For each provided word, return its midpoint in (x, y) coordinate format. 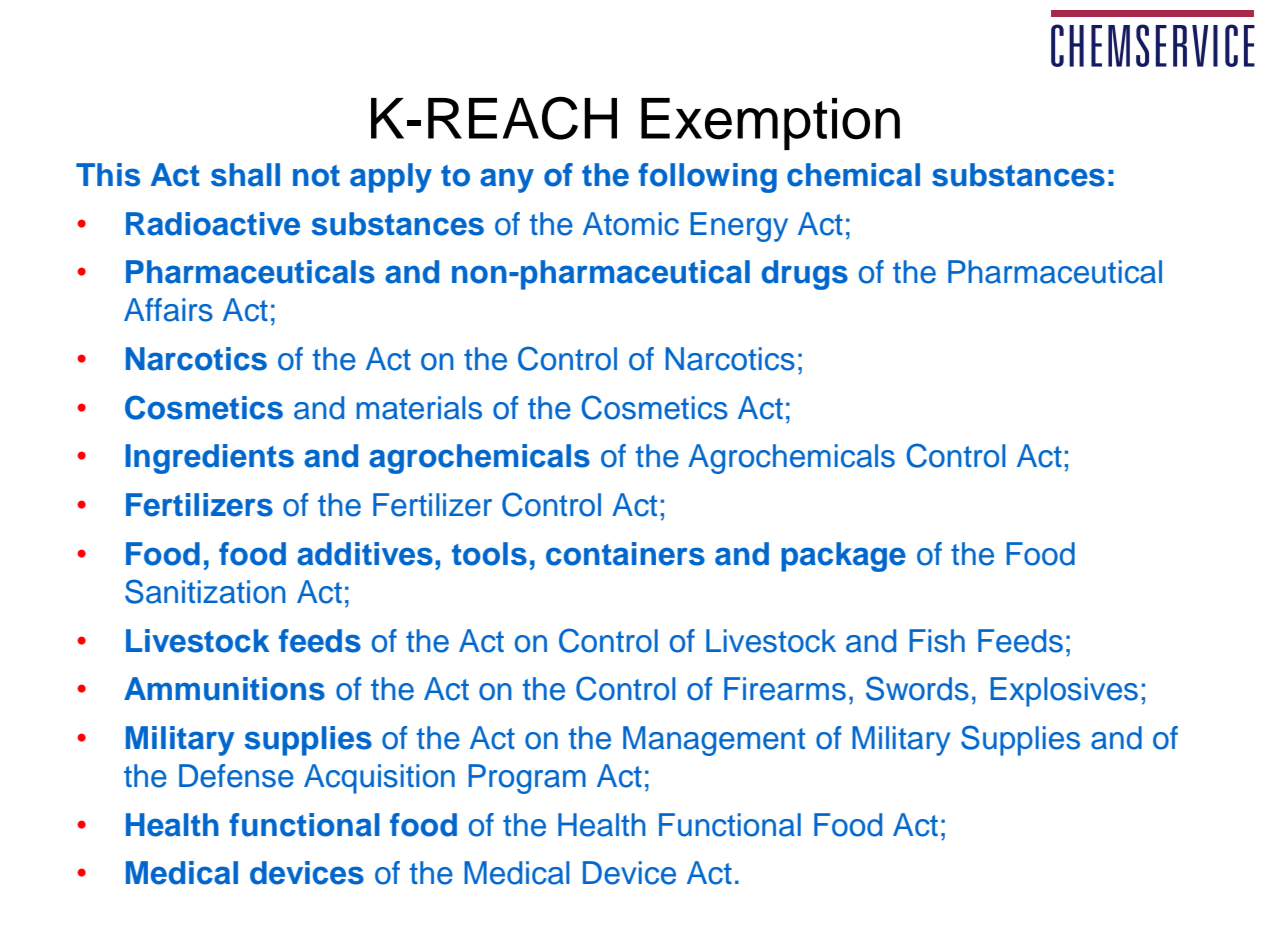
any (507, 180)
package (843, 557)
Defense (236, 776)
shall (245, 175)
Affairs (168, 310)
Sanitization (205, 591)
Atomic (631, 224)
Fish (937, 641)
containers (625, 554)
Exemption (770, 124)
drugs (805, 275)
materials (419, 408)
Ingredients (209, 459)
